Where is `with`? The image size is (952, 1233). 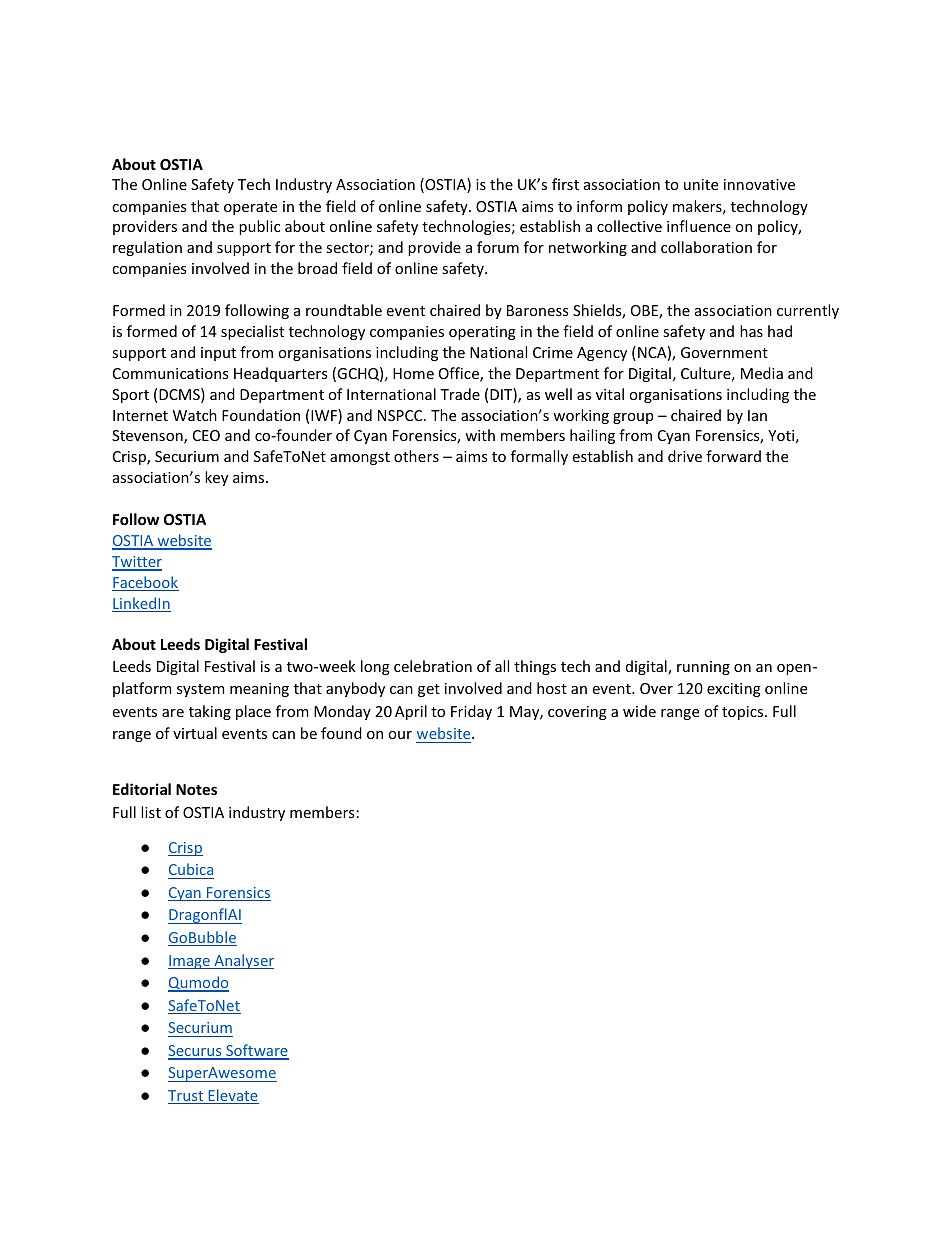
with is located at coordinates (480, 435).
